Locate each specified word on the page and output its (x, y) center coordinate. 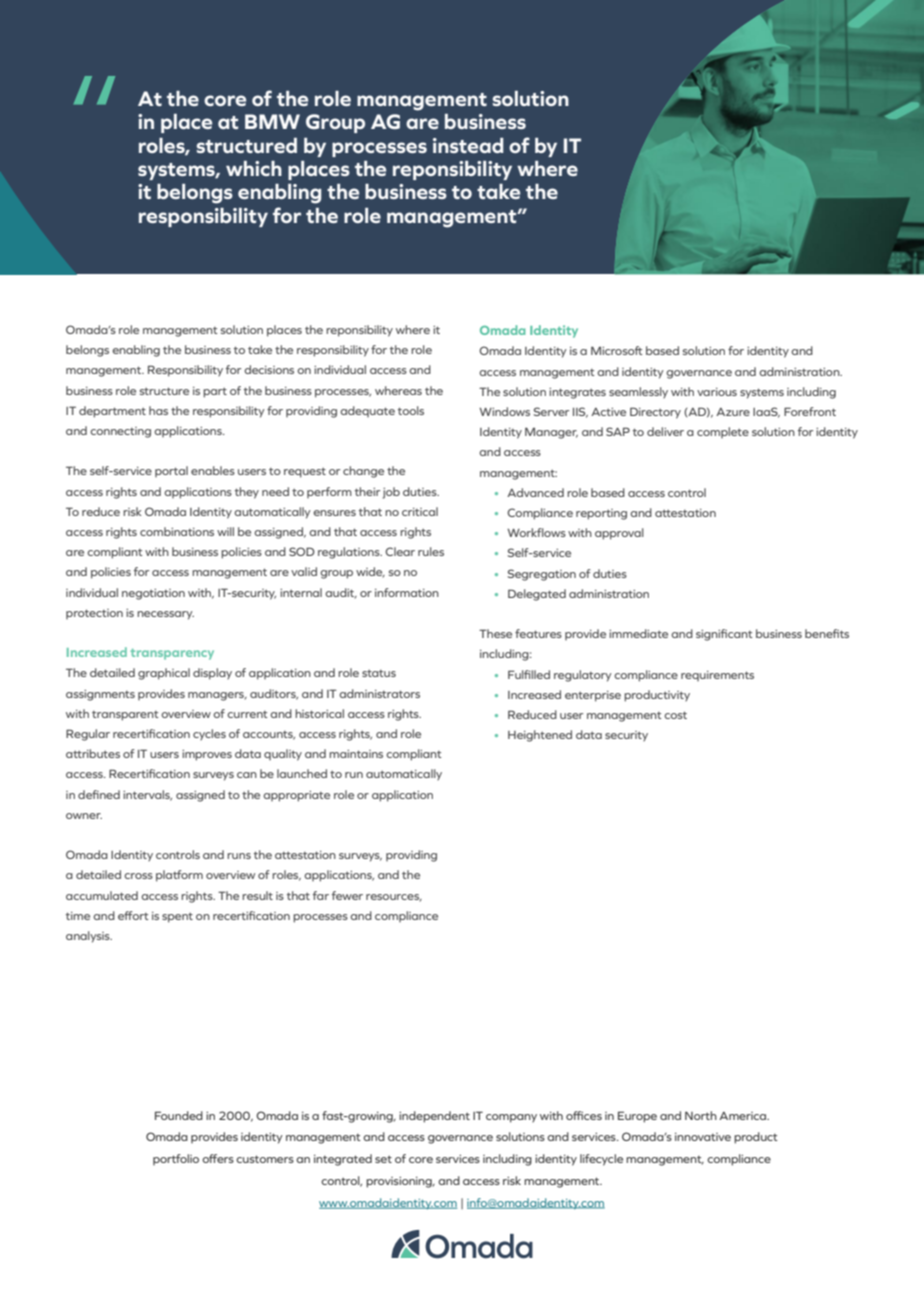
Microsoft (617, 350)
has (158, 410)
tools (411, 410)
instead (468, 145)
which (254, 168)
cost (675, 715)
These (495, 633)
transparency (172, 654)
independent (434, 1117)
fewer (347, 895)
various (717, 392)
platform (179, 876)
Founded (179, 1115)
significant (724, 635)
